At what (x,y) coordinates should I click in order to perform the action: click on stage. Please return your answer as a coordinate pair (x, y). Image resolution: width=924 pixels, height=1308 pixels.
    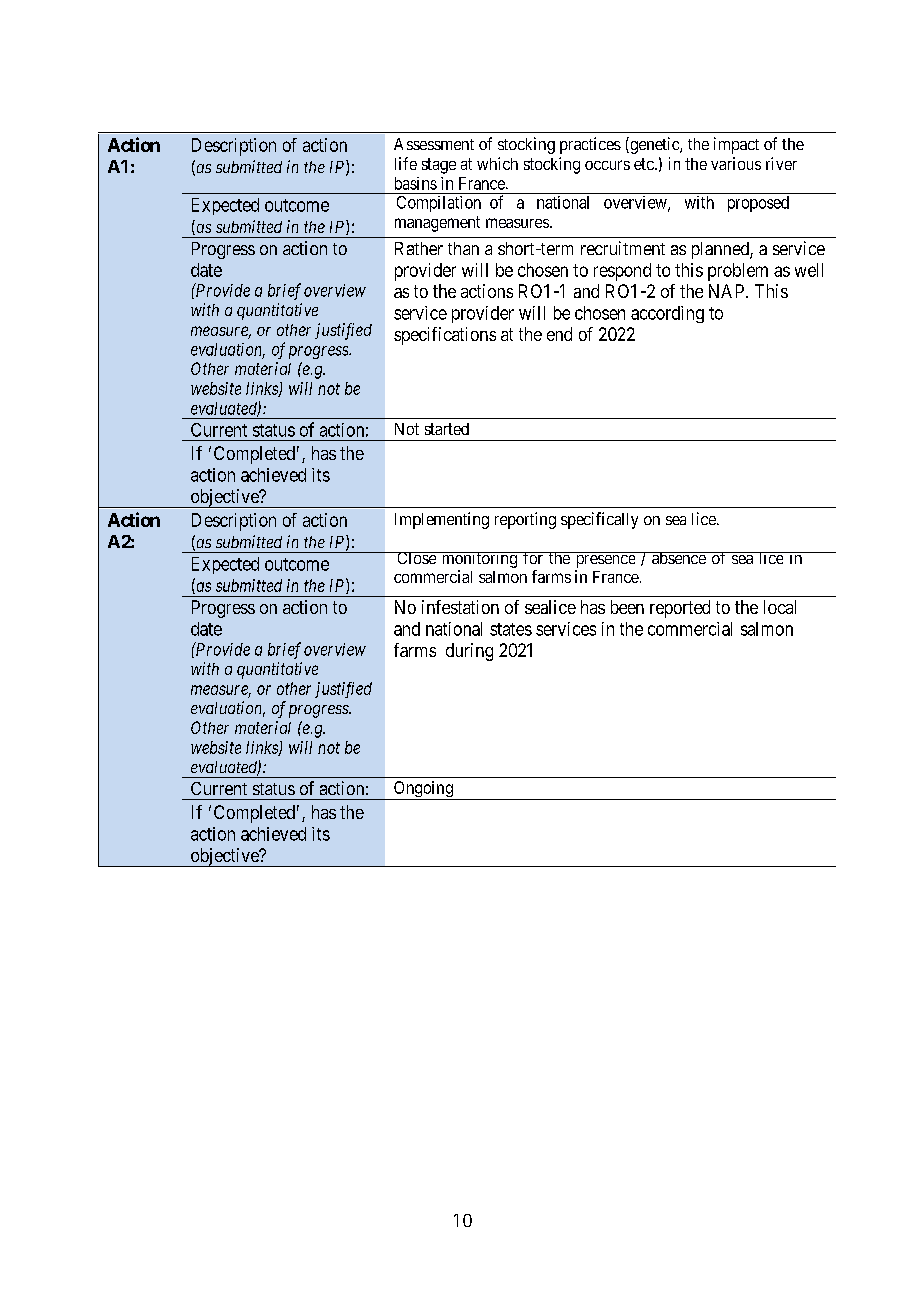
    Looking at the image, I should click on (439, 166).
